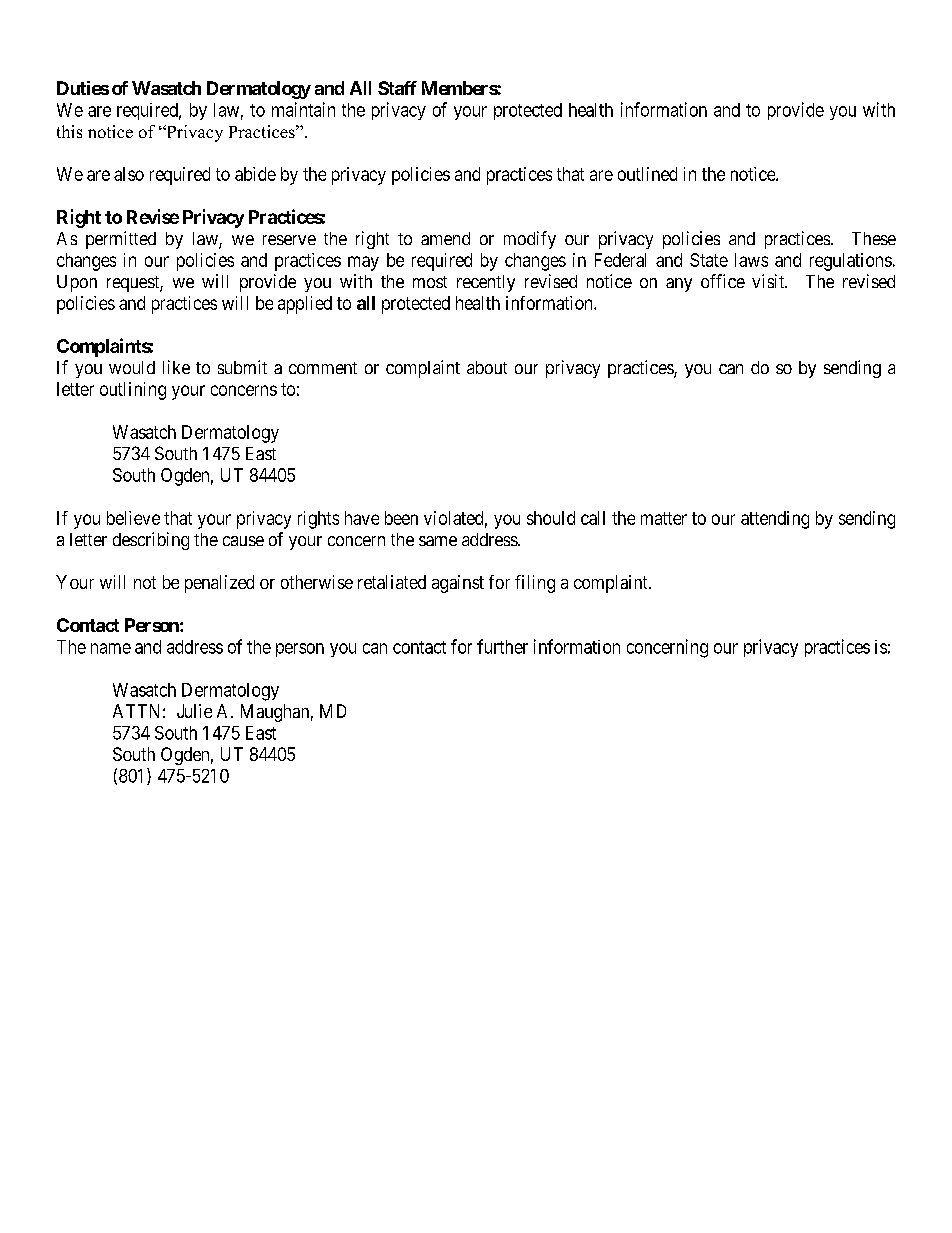  What do you see at coordinates (769, 281) in the screenshot?
I see `visit` at bounding box center [769, 281].
